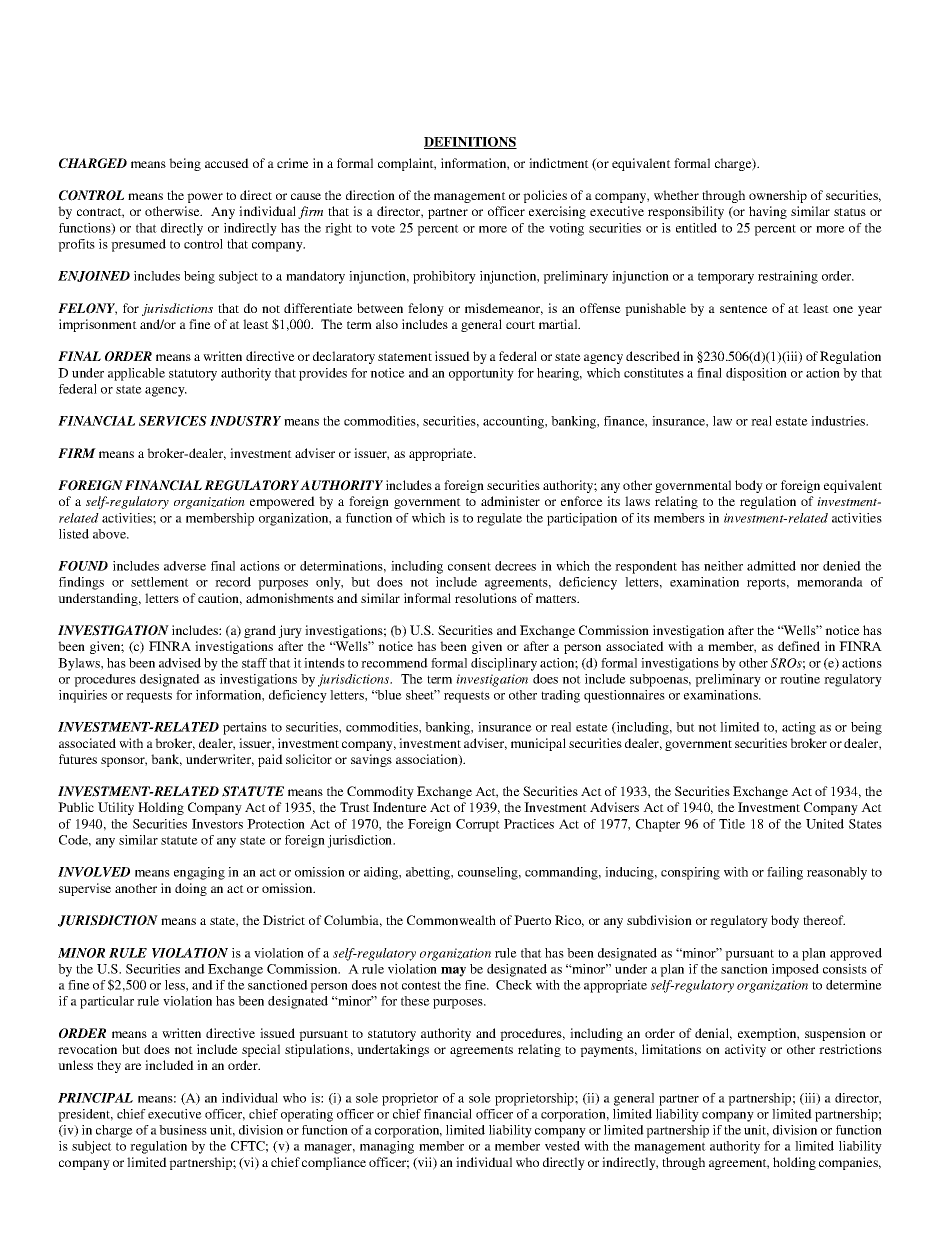 The width and height of the screenshot is (952, 1233). I want to click on failing, so click(785, 873).
